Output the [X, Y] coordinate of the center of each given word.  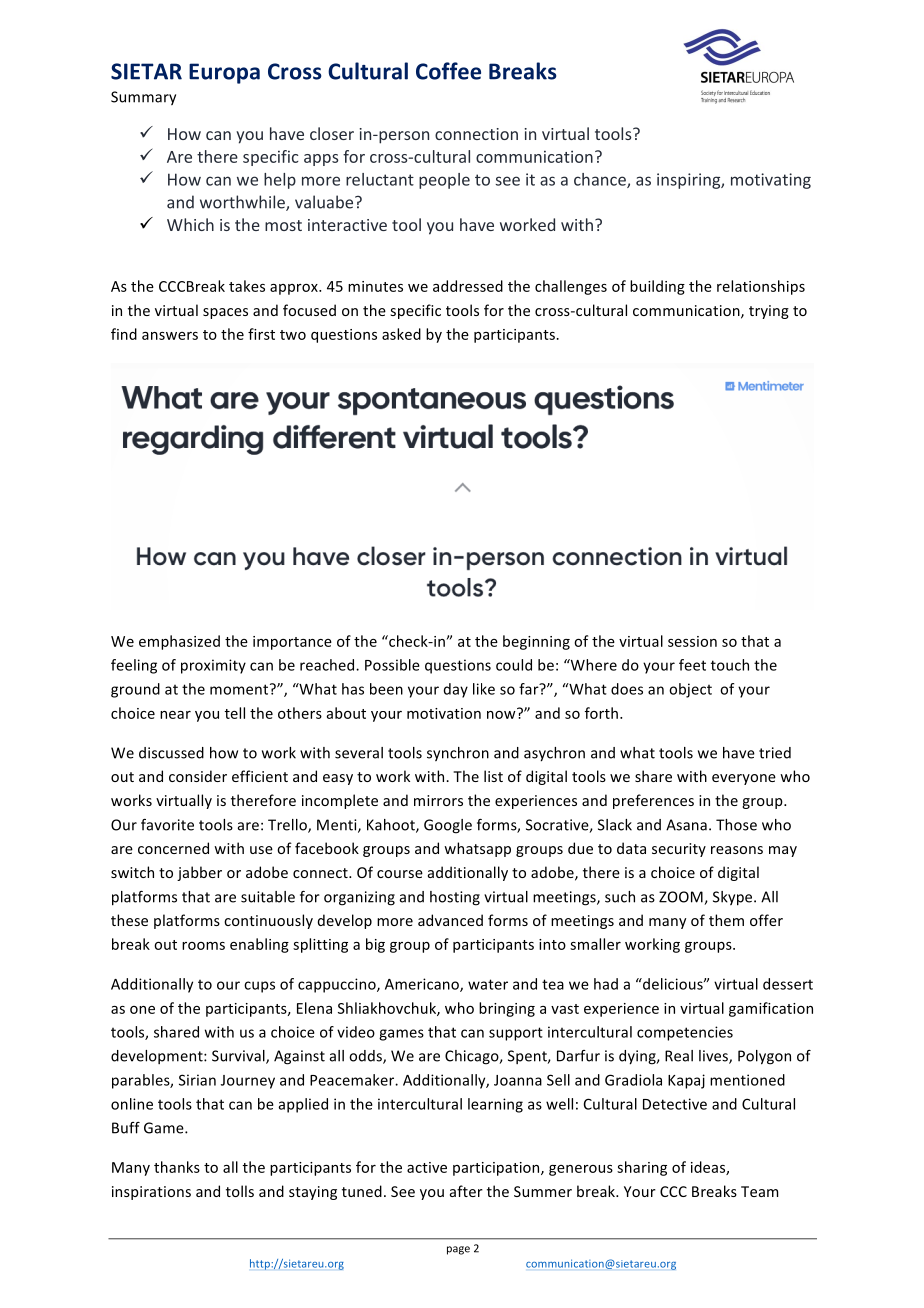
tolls [240, 1191]
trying [769, 312]
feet [692, 665]
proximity [213, 666]
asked [401, 334]
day [456, 690]
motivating [771, 181]
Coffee [448, 71]
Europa [224, 73]
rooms [203, 946]
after [466, 1191]
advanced [450, 920]
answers [170, 336]
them [726, 920]
